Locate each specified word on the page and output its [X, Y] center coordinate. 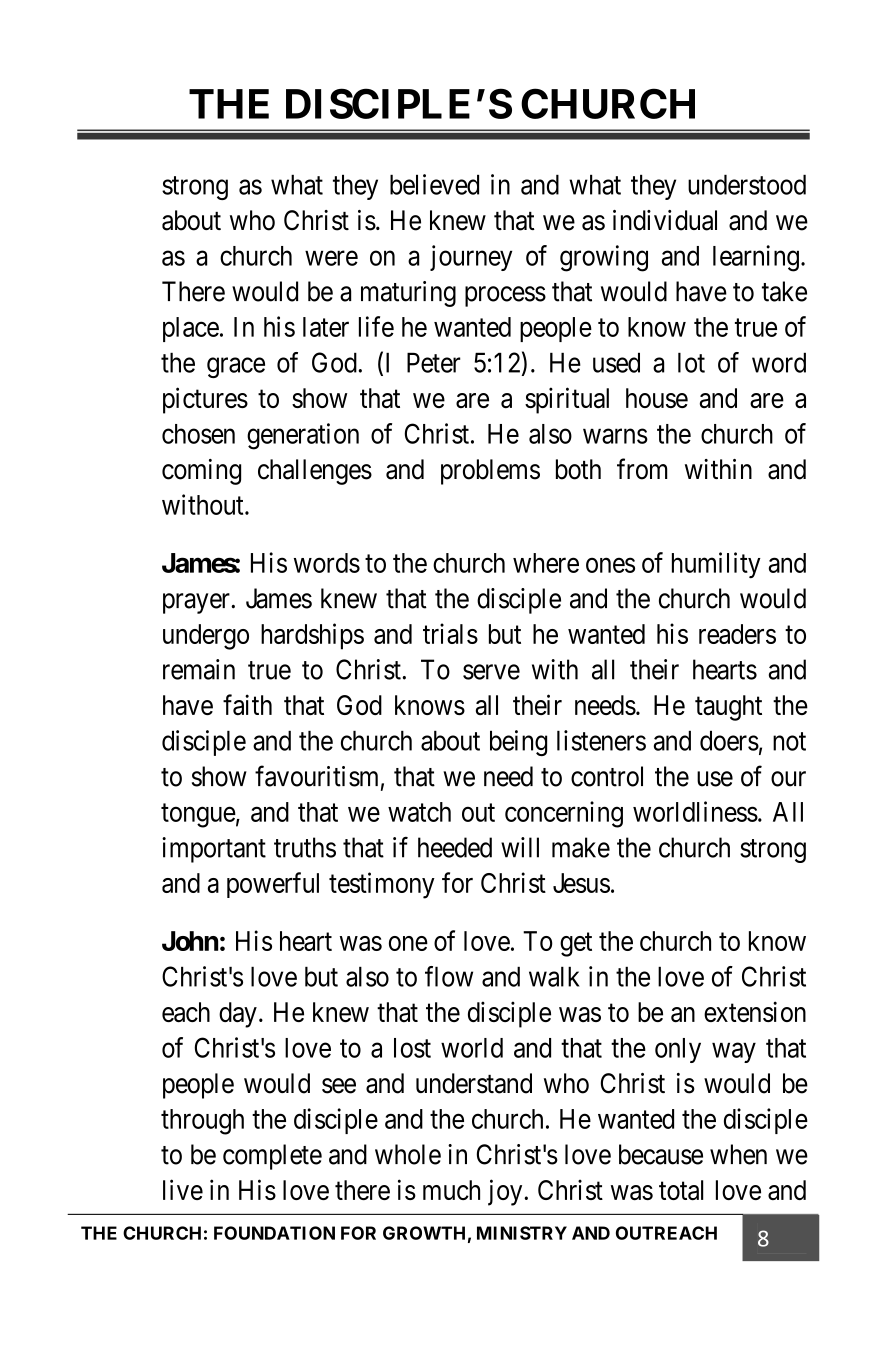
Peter [434, 362]
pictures [205, 400]
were [331, 258]
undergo [206, 637]
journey [471, 258]
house [657, 398]
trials [450, 633]
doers [729, 740]
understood [747, 184]
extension [755, 1011]
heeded [455, 847]
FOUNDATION [274, 1233]
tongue [198, 816]
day [238, 1015]
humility [716, 565]
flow [449, 976]
